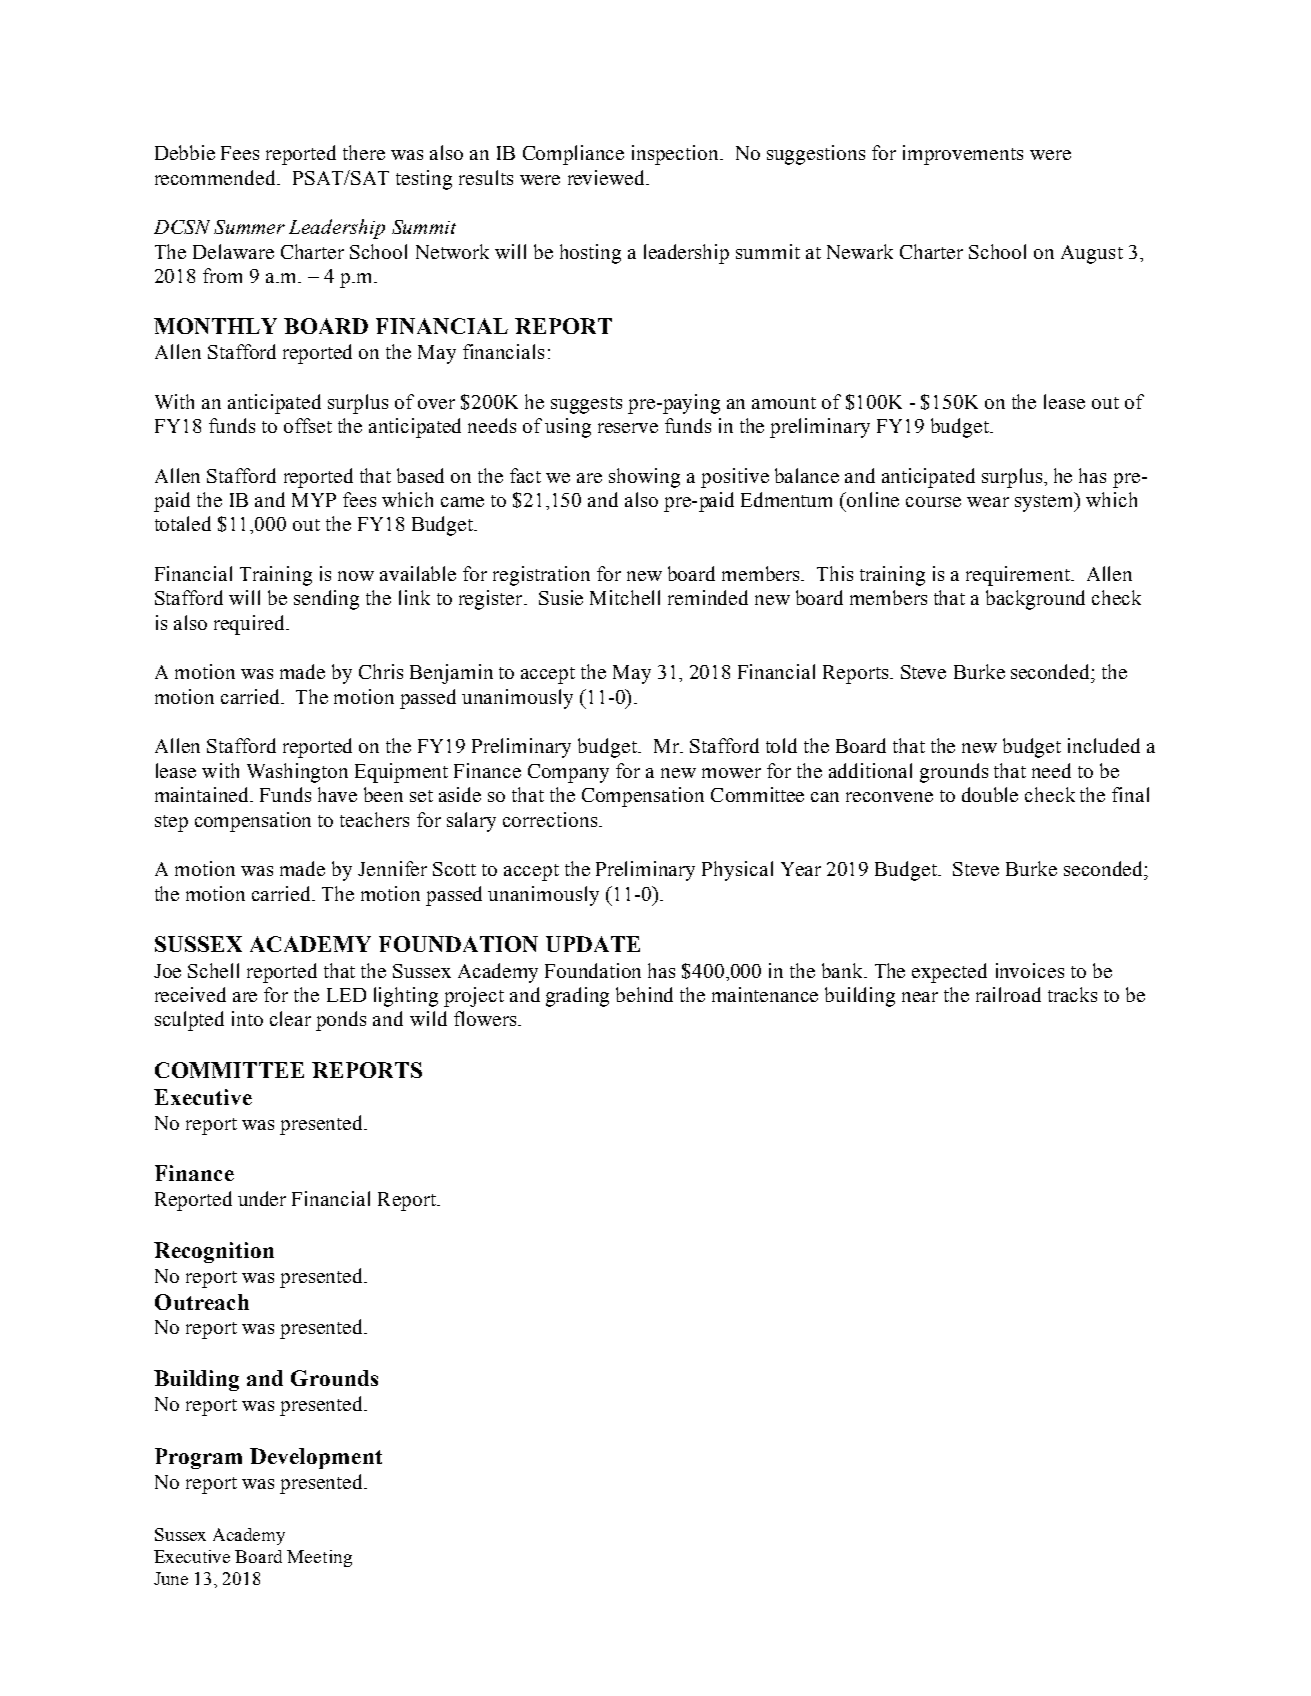 The width and height of the page is (1311, 1696). Describe the element at coordinates (214, 1252) in the page. I see `Recognition` at that location.
